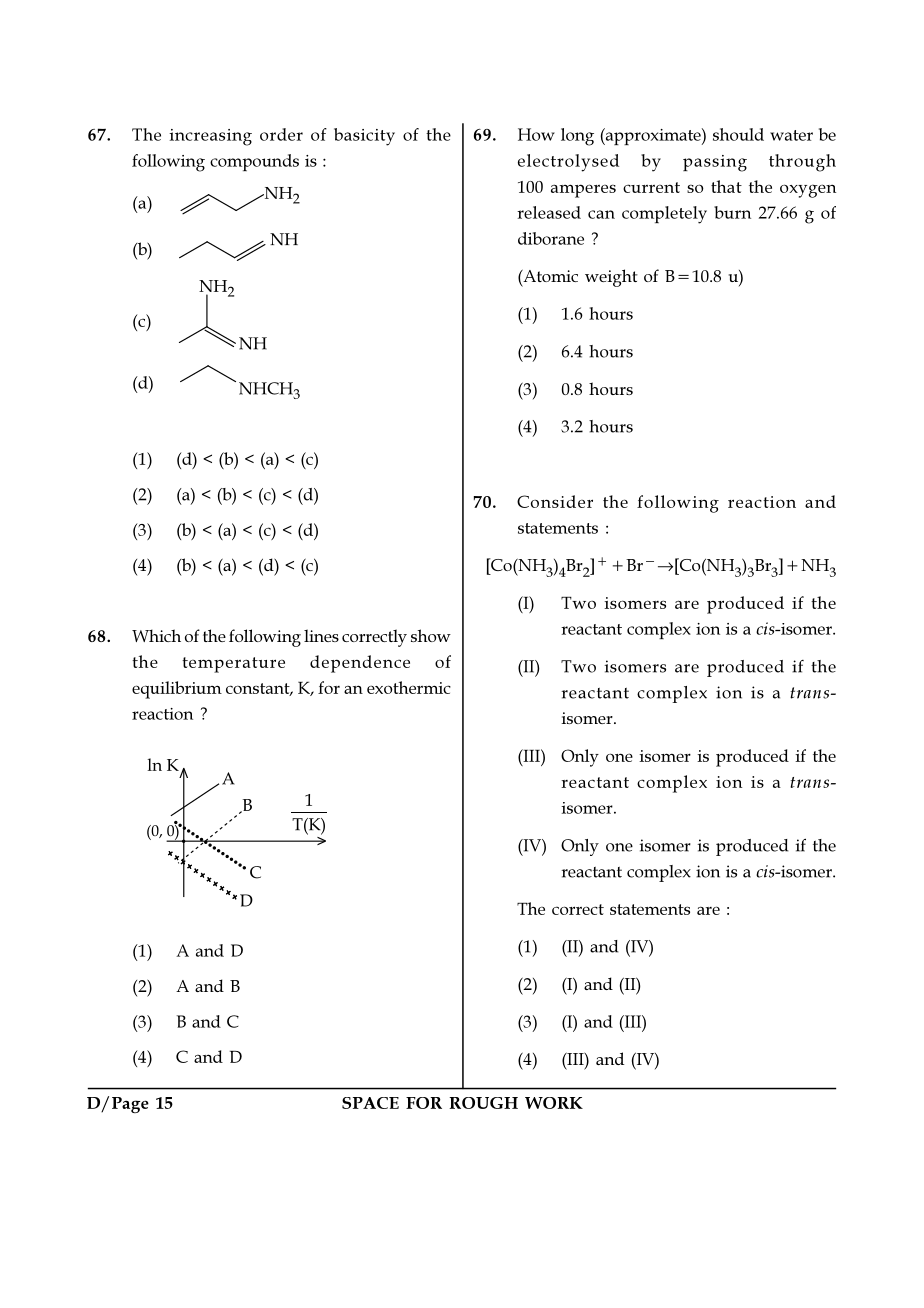  I want to click on passing, so click(715, 163).
